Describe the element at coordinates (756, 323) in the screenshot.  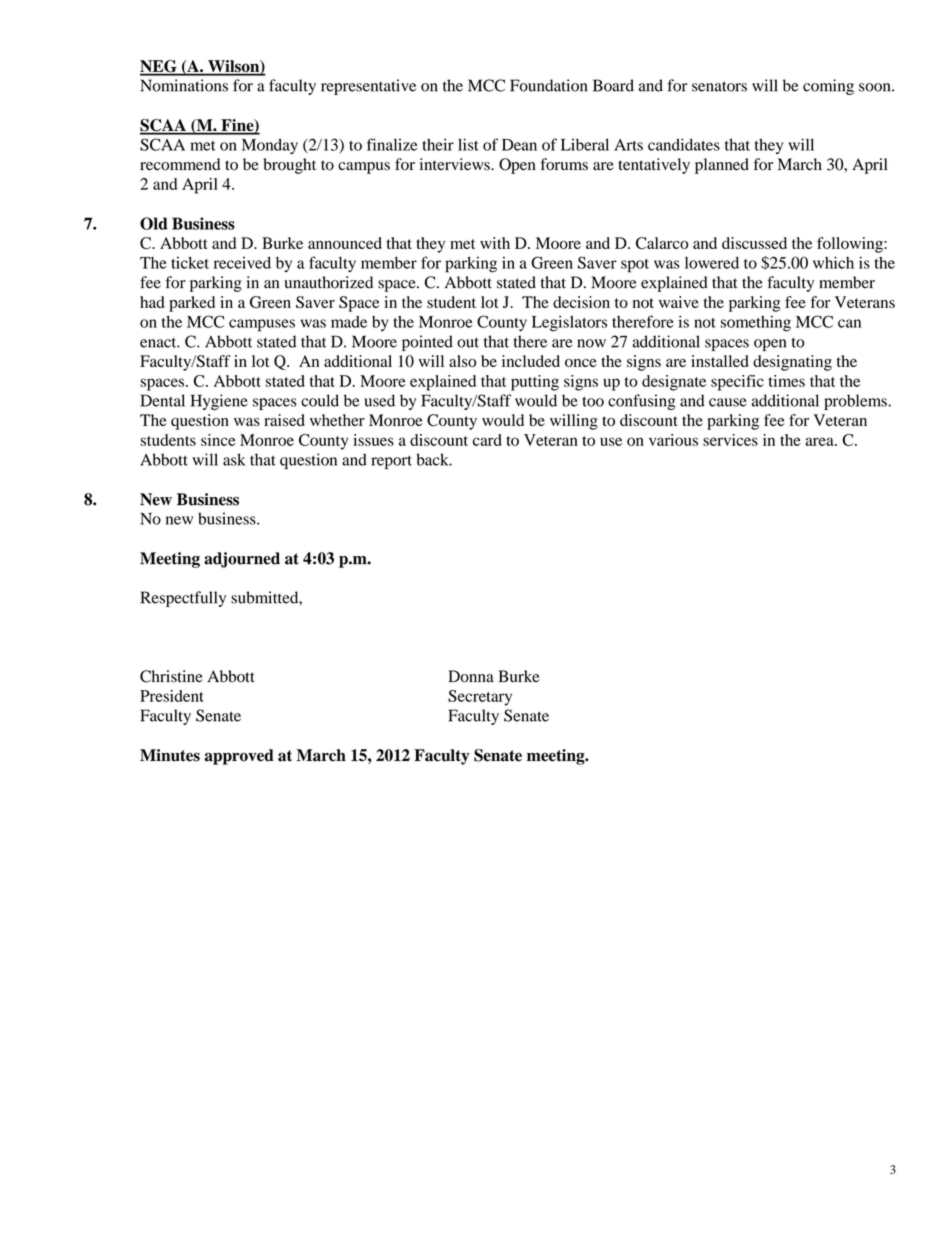
I see `something` at that location.
